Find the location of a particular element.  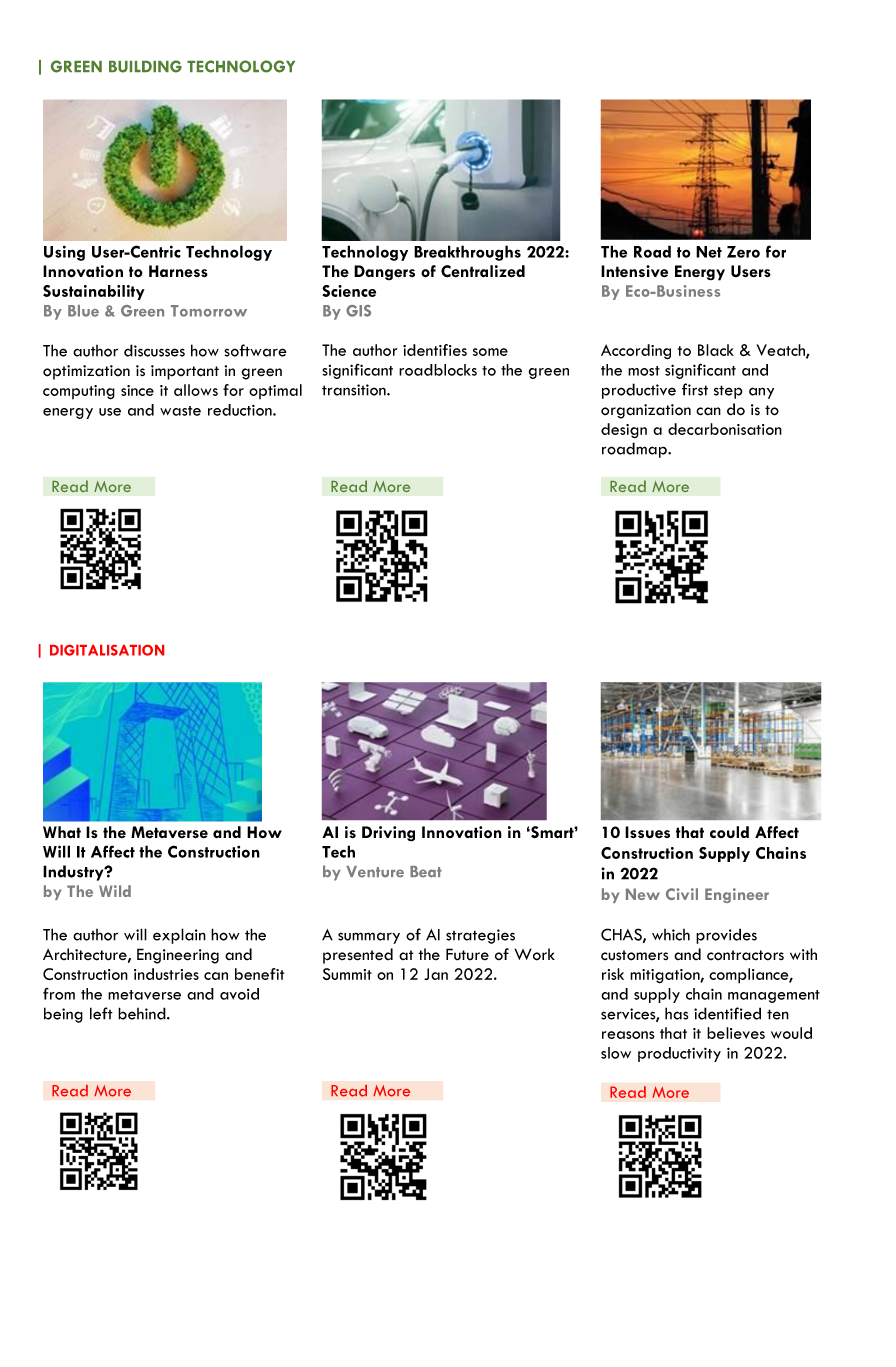

discusses is located at coordinates (154, 350).
